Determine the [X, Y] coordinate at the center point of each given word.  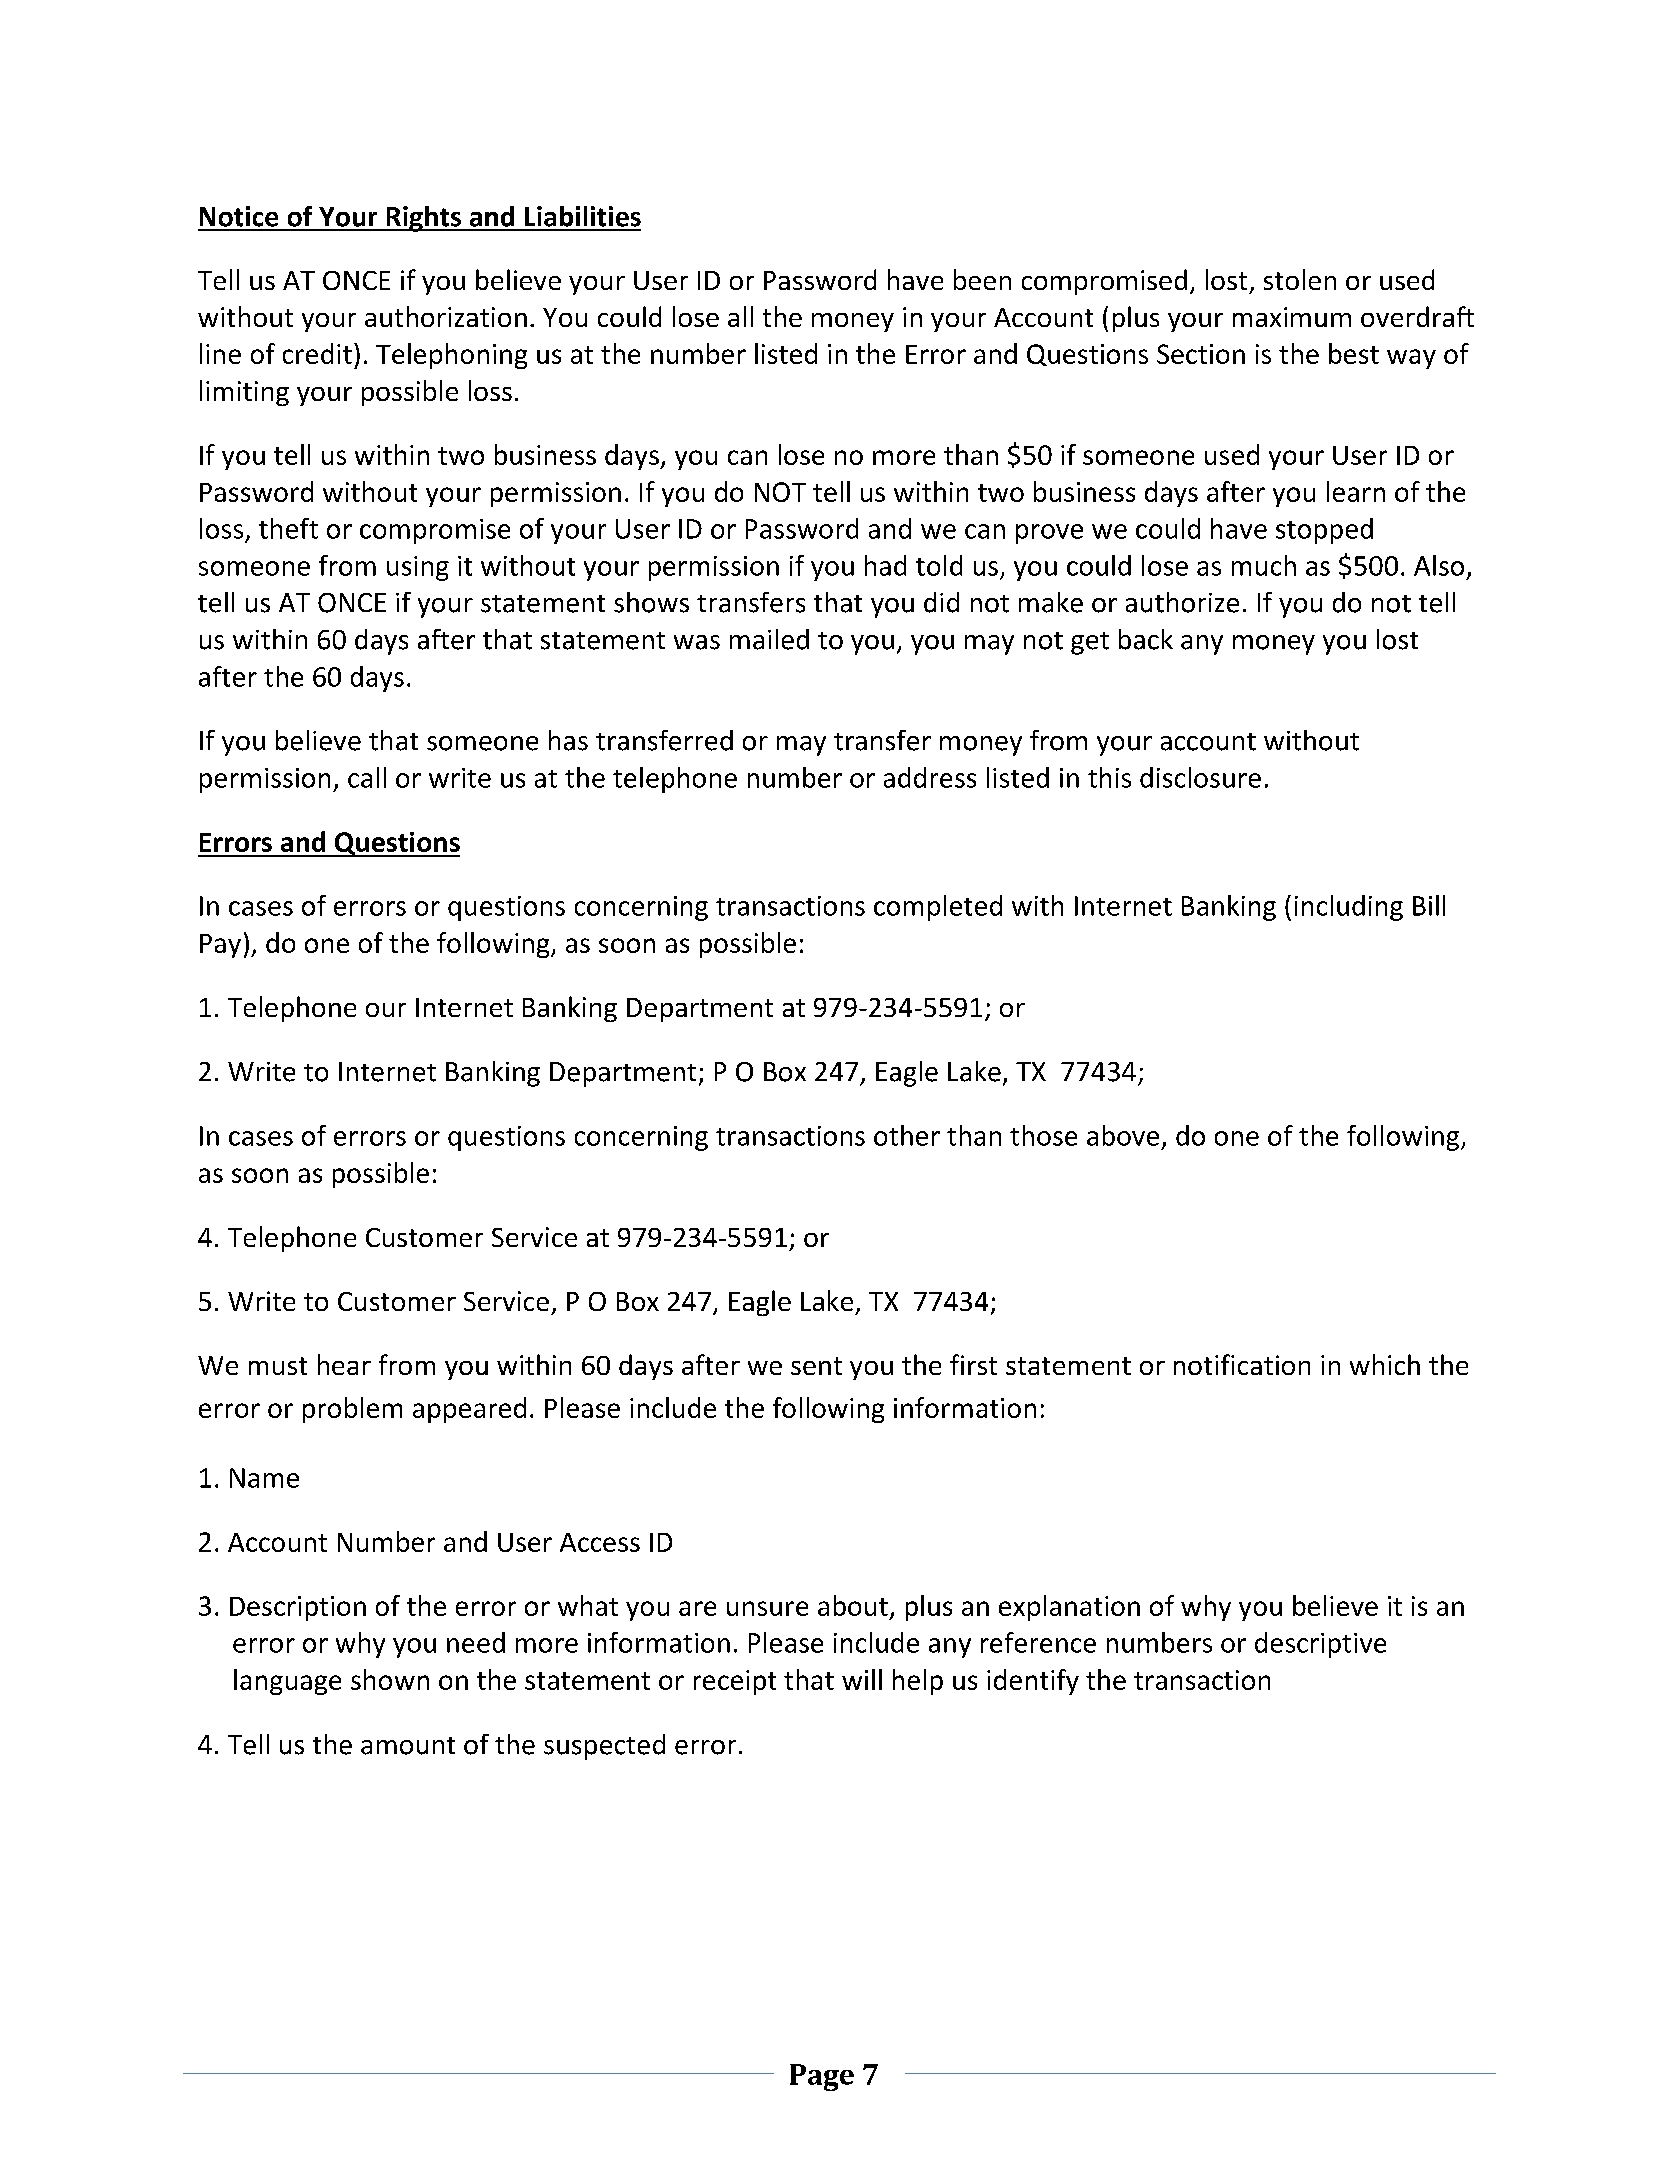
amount [408, 1746]
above [1123, 1135]
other [907, 1135]
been [982, 279]
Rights [424, 219]
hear [344, 1364]
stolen [1300, 279]
